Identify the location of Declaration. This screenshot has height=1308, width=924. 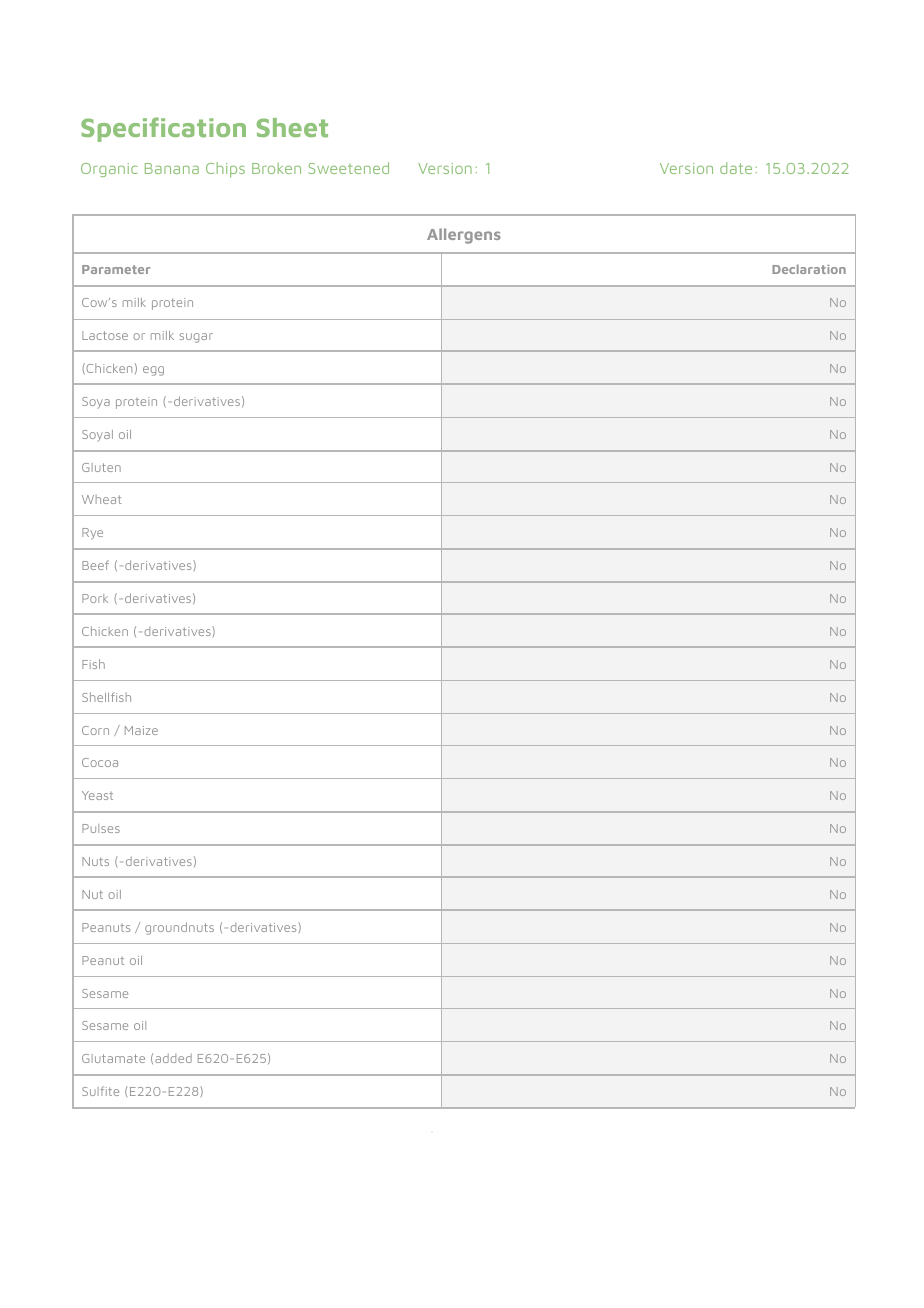
(809, 269).
